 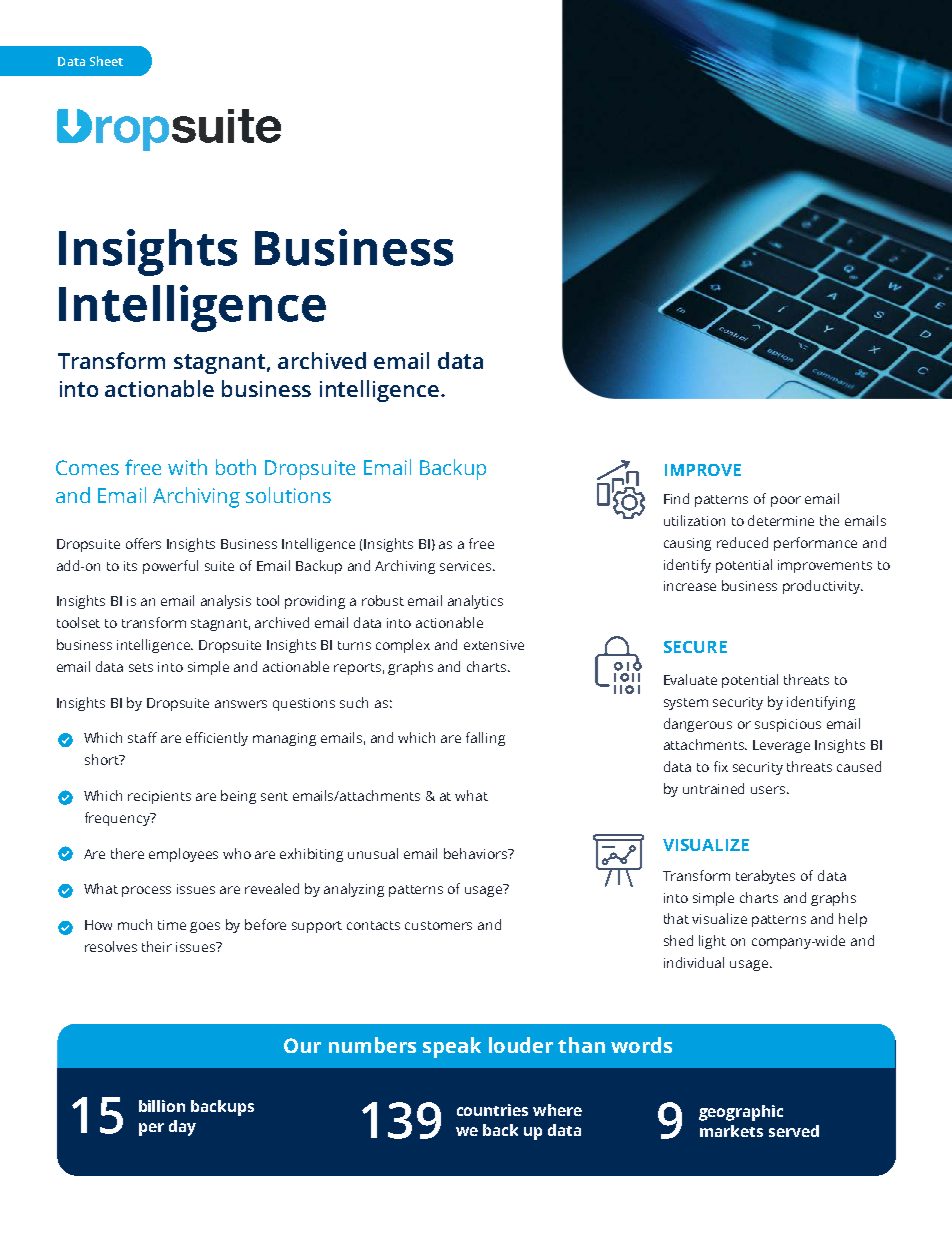 I want to click on poor, so click(x=786, y=501).
